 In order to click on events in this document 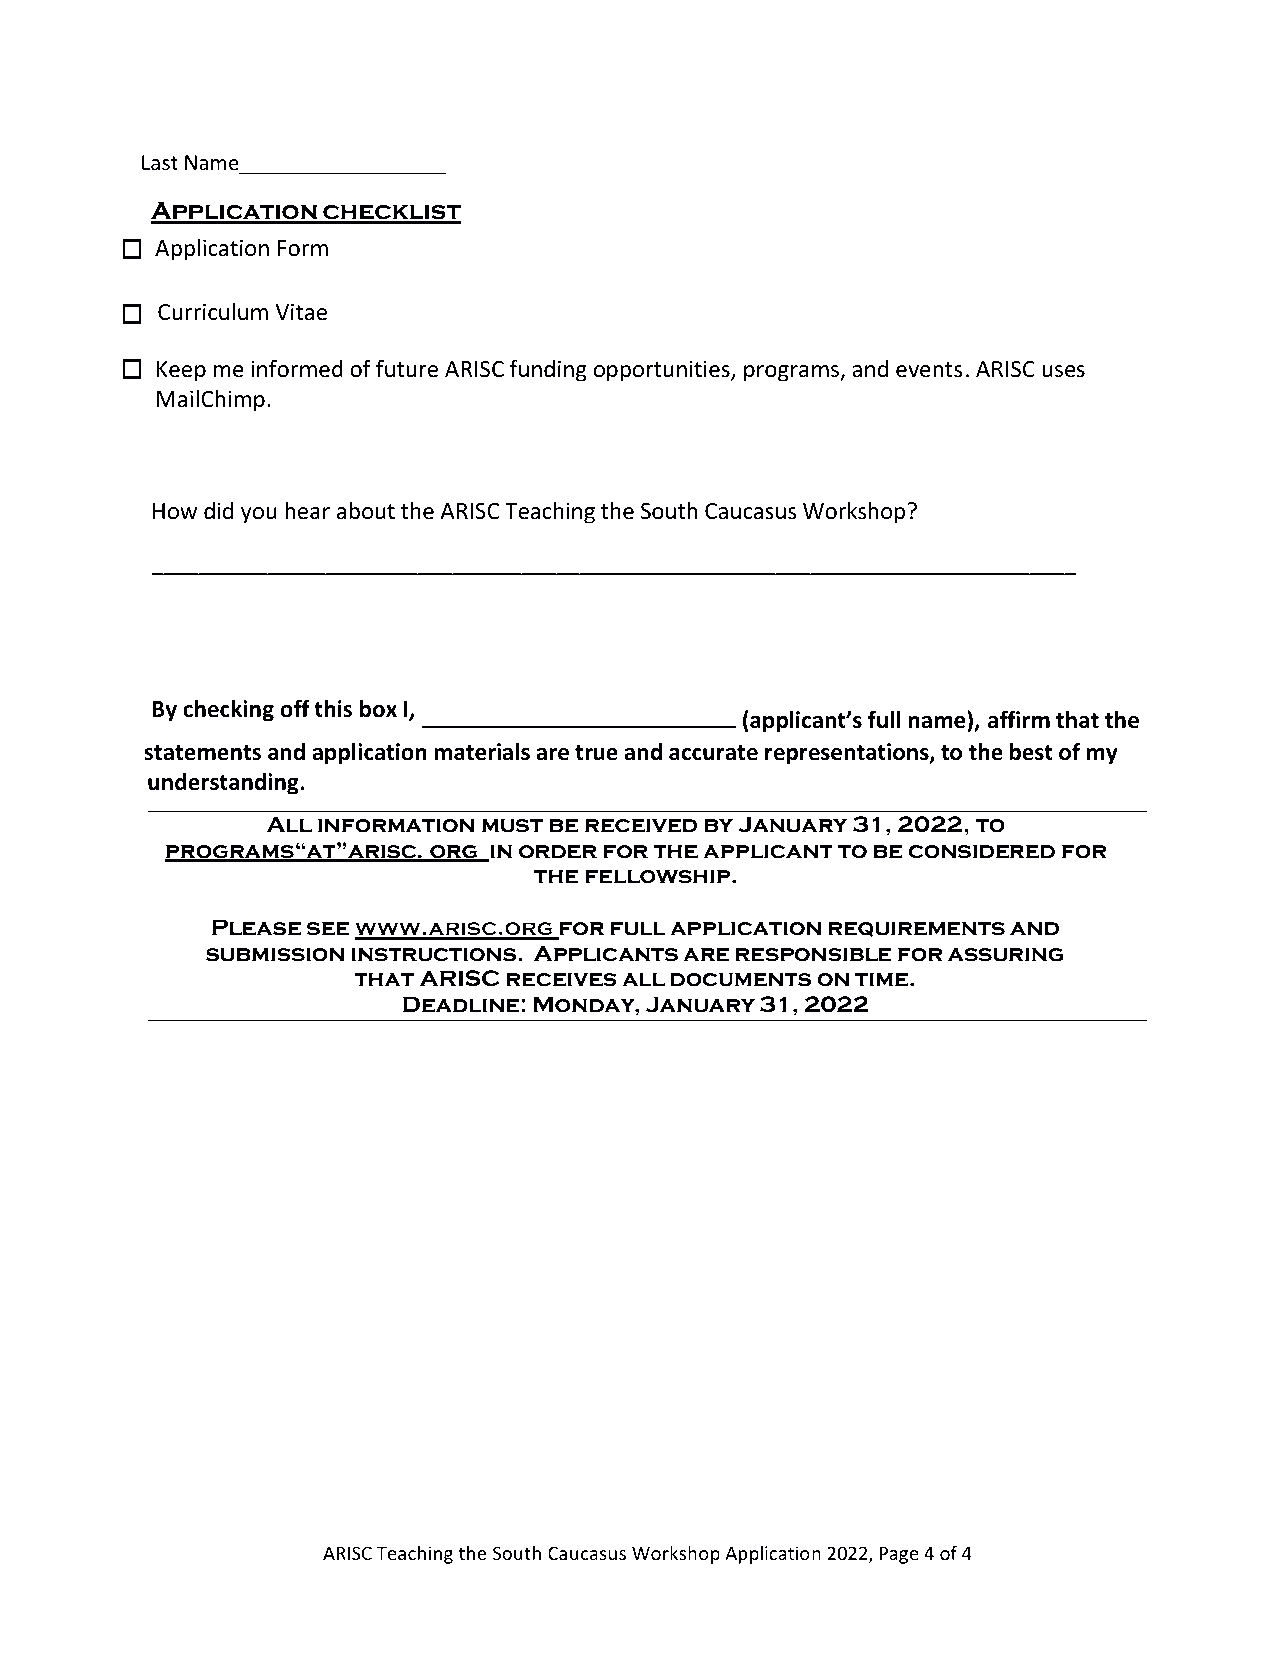, I will do `click(929, 370)`.
